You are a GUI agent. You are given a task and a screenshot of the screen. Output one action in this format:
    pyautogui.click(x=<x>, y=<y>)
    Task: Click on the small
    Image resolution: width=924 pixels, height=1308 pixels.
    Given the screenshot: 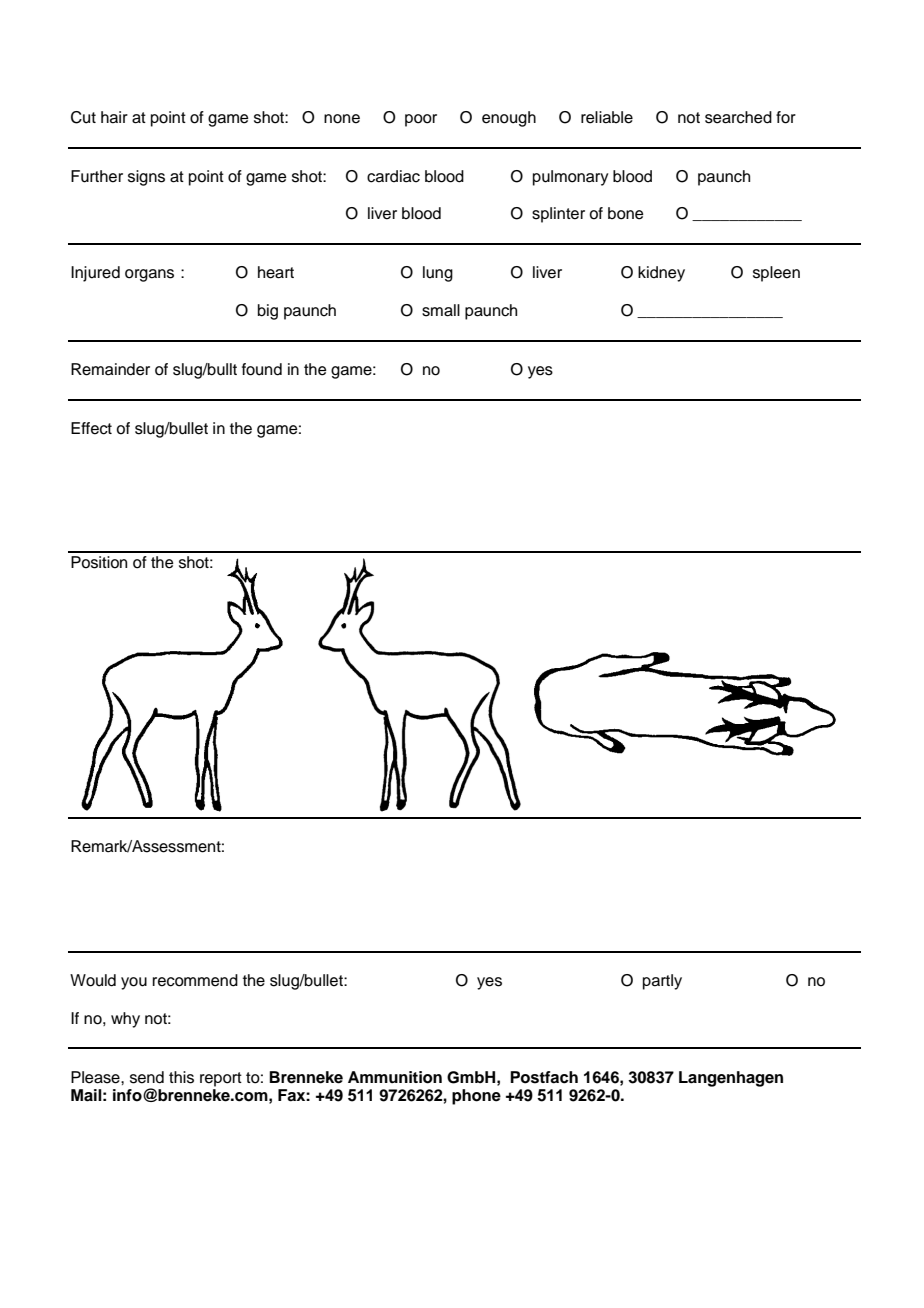 What is the action you would take?
    pyautogui.click(x=441, y=310)
